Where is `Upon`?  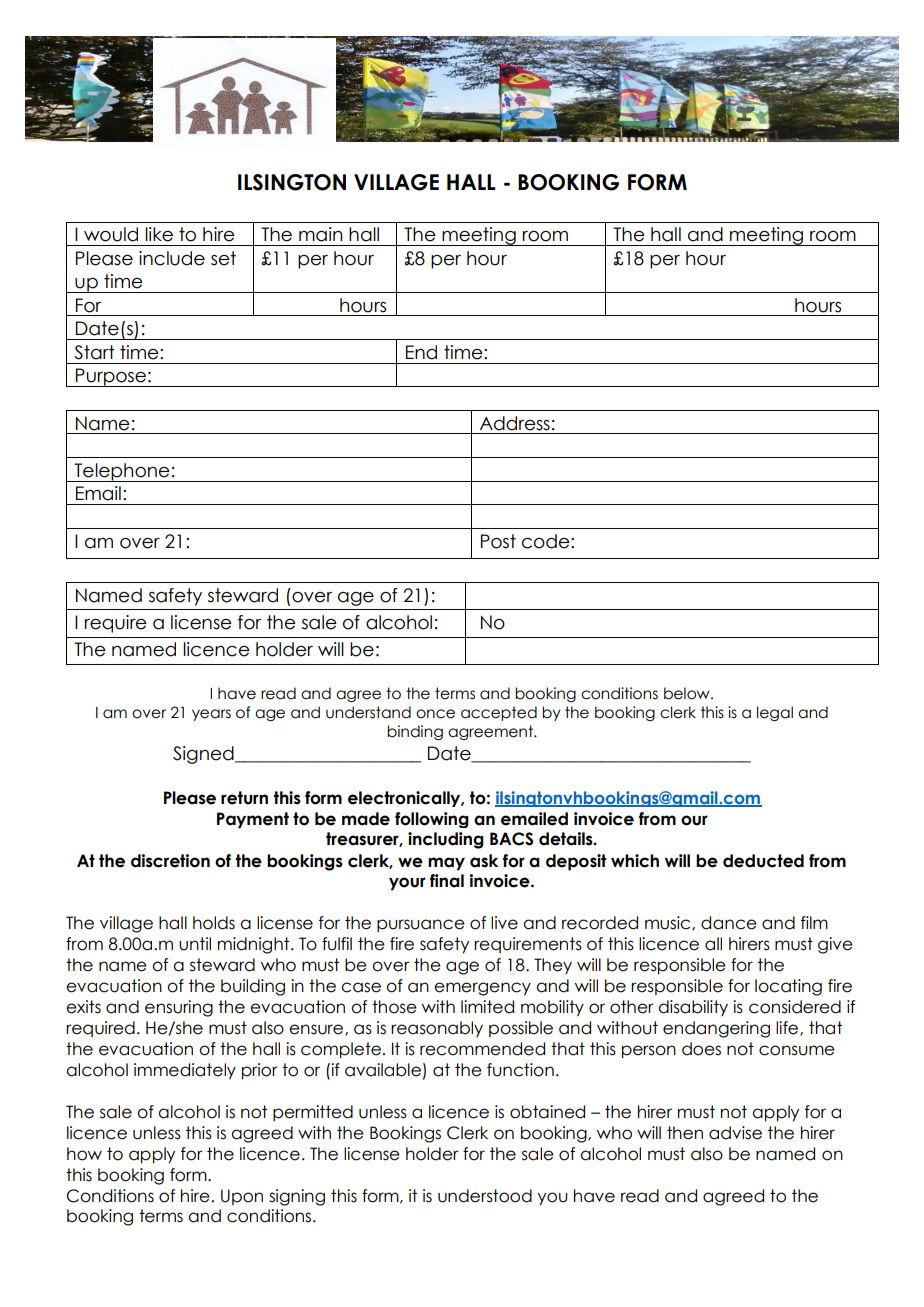 Upon is located at coordinates (242, 1197).
